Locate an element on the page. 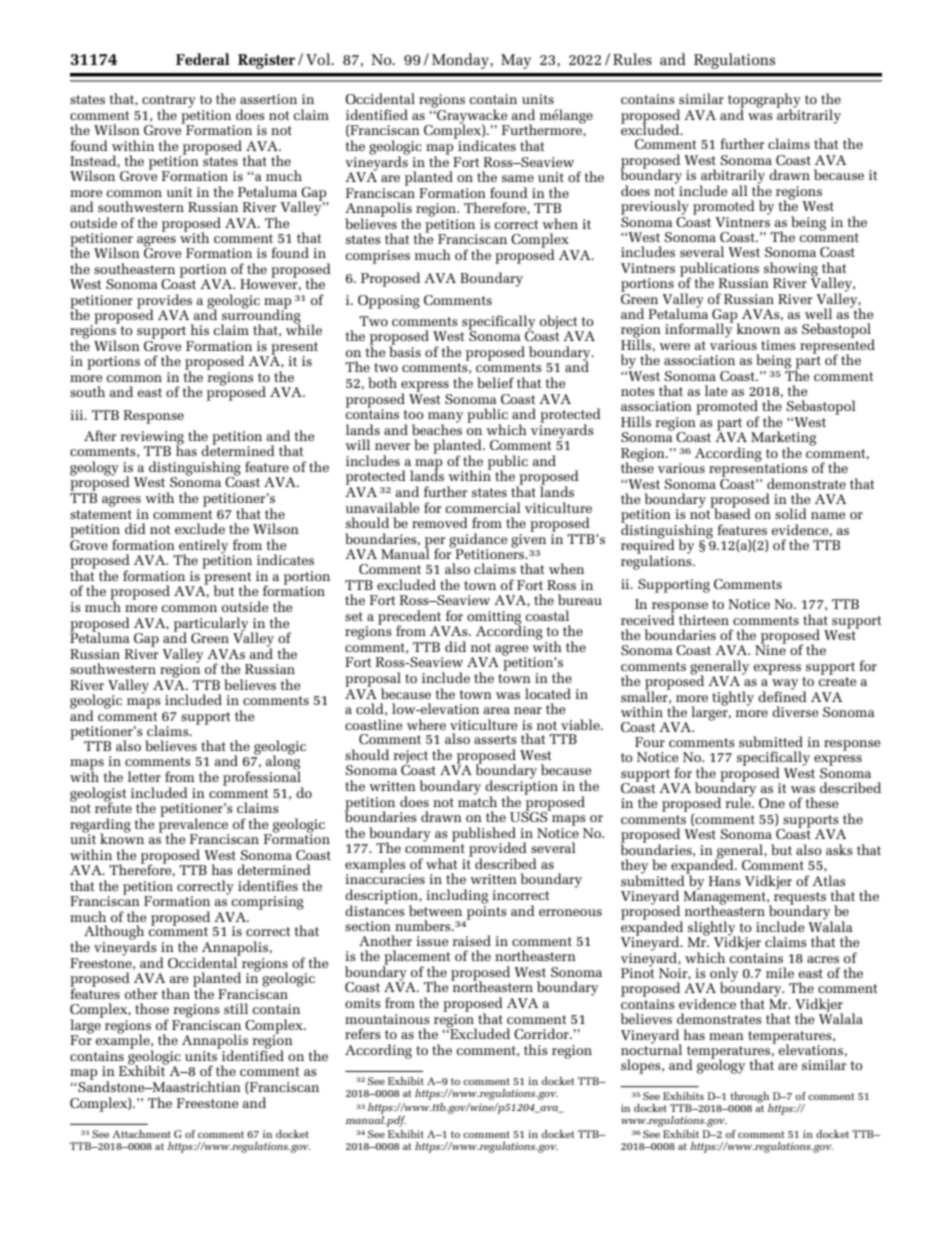 This document has width=952, height=1233. this is located at coordinates (536, 1049).
